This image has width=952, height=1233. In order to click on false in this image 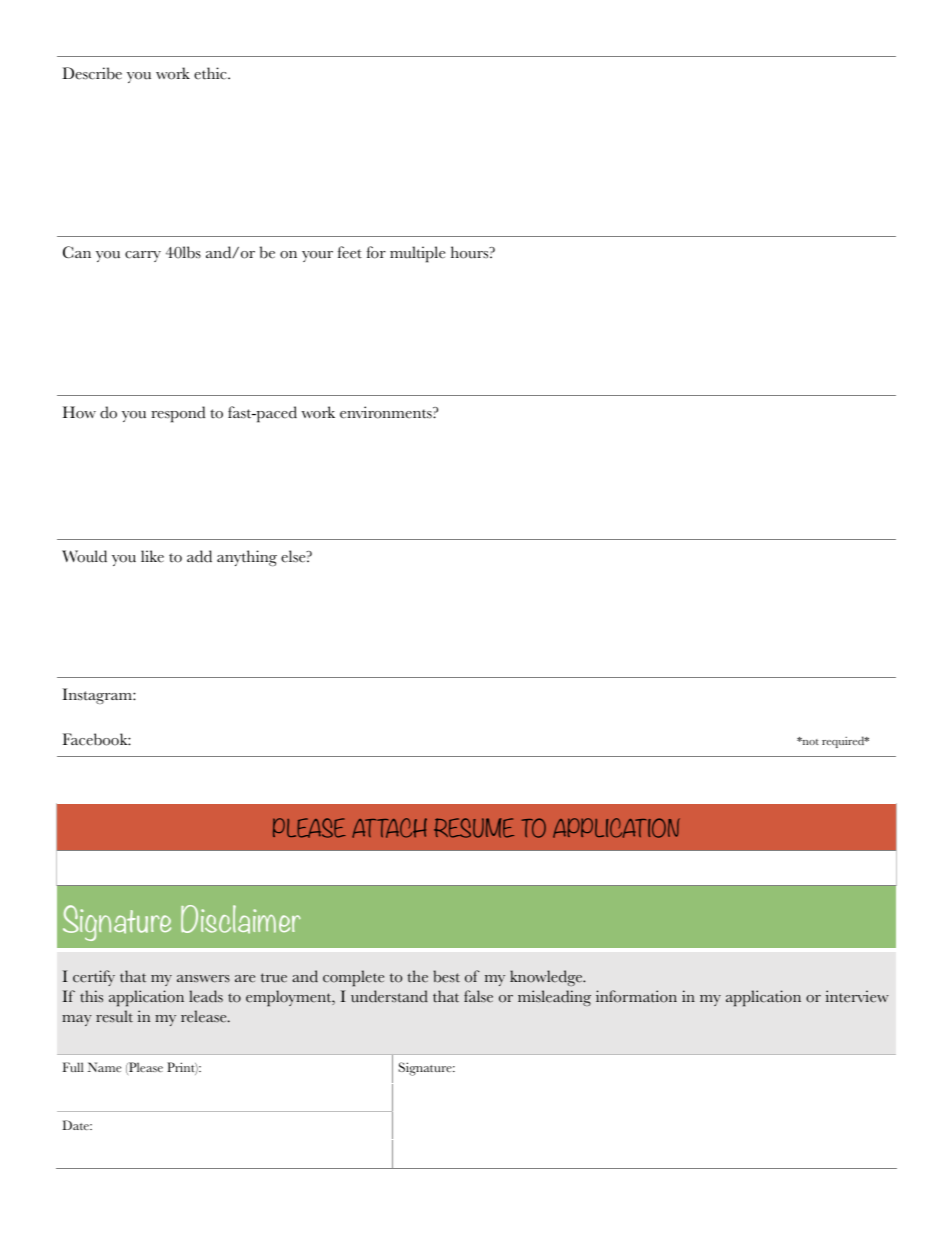, I will do `click(478, 996)`.
